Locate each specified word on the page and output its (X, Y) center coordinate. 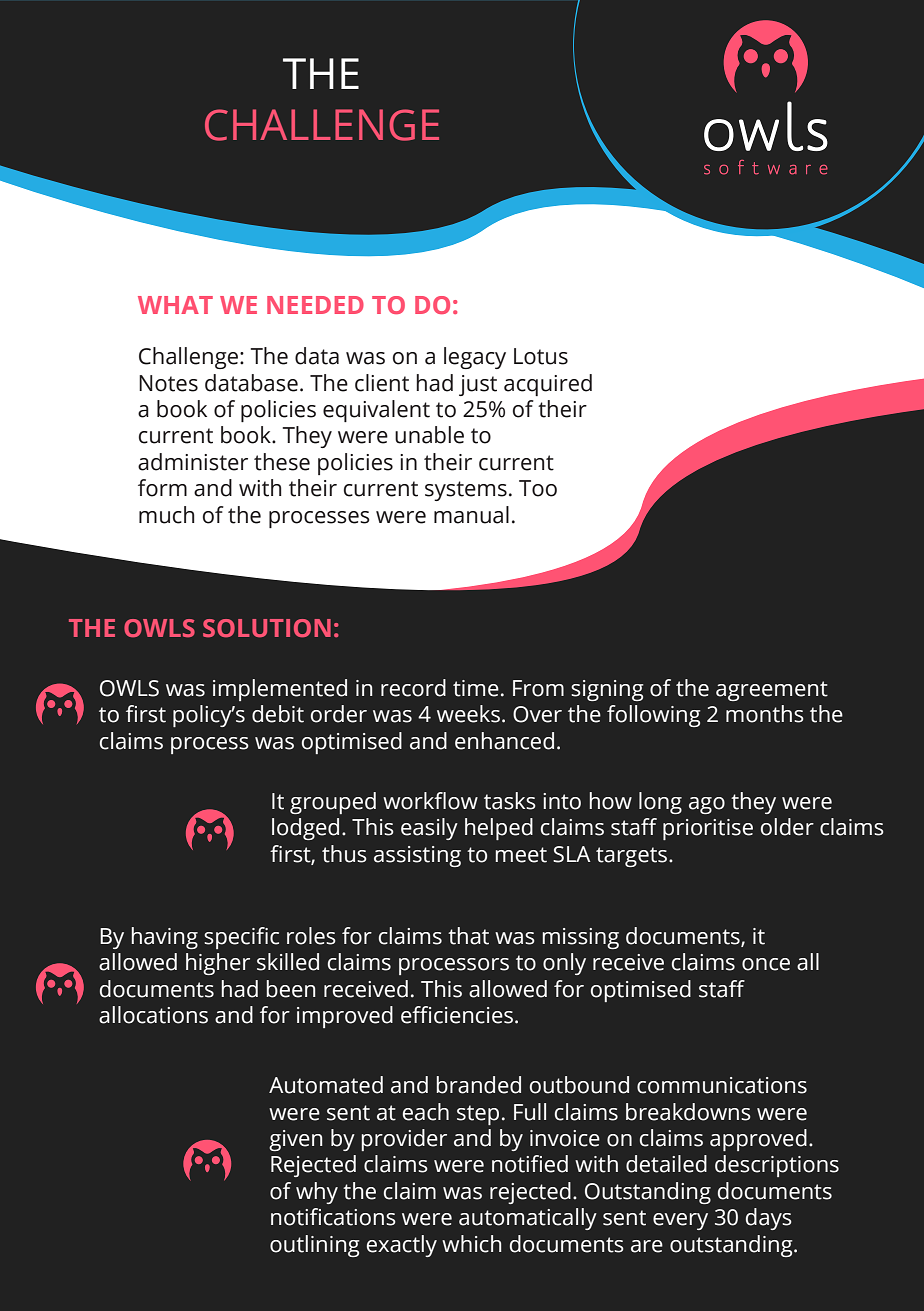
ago (707, 805)
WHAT (175, 305)
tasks (510, 801)
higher (218, 964)
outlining (314, 1246)
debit (278, 714)
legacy (475, 358)
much (167, 515)
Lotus (541, 356)
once (766, 964)
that (468, 936)
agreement (772, 691)
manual (471, 515)
